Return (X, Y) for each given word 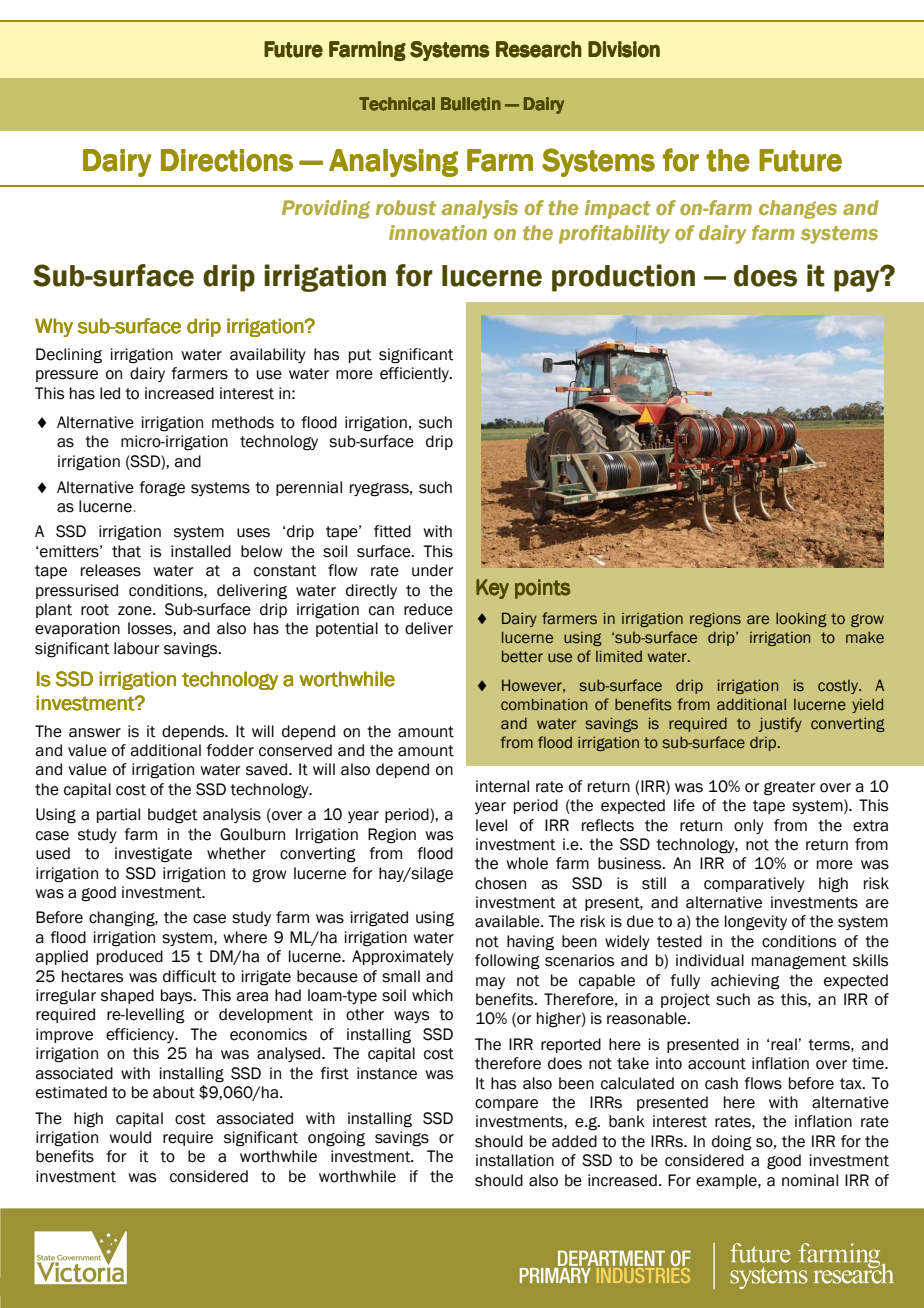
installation (515, 1160)
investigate (153, 855)
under (433, 570)
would (130, 1137)
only (749, 826)
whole (527, 863)
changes (798, 209)
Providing (326, 209)
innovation (438, 232)
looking (801, 620)
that (126, 551)
